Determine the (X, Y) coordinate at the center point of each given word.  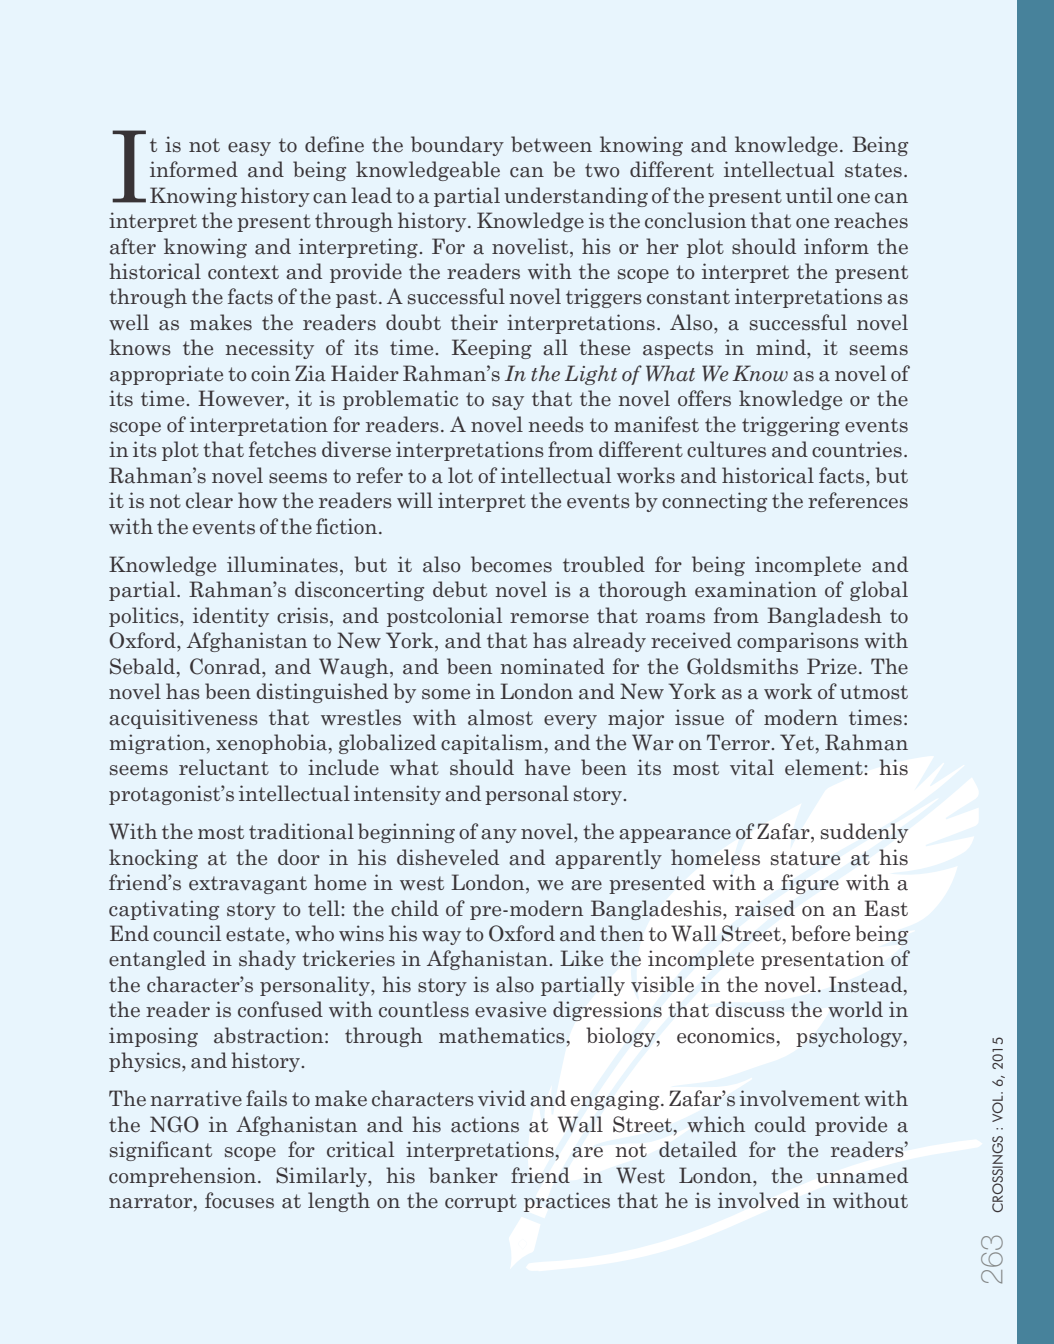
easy (249, 149)
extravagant (248, 885)
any (499, 836)
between (551, 144)
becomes (511, 564)
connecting (714, 502)
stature (805, 858)
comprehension (184, 1177)
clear (209, 500)
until (809, 195)
